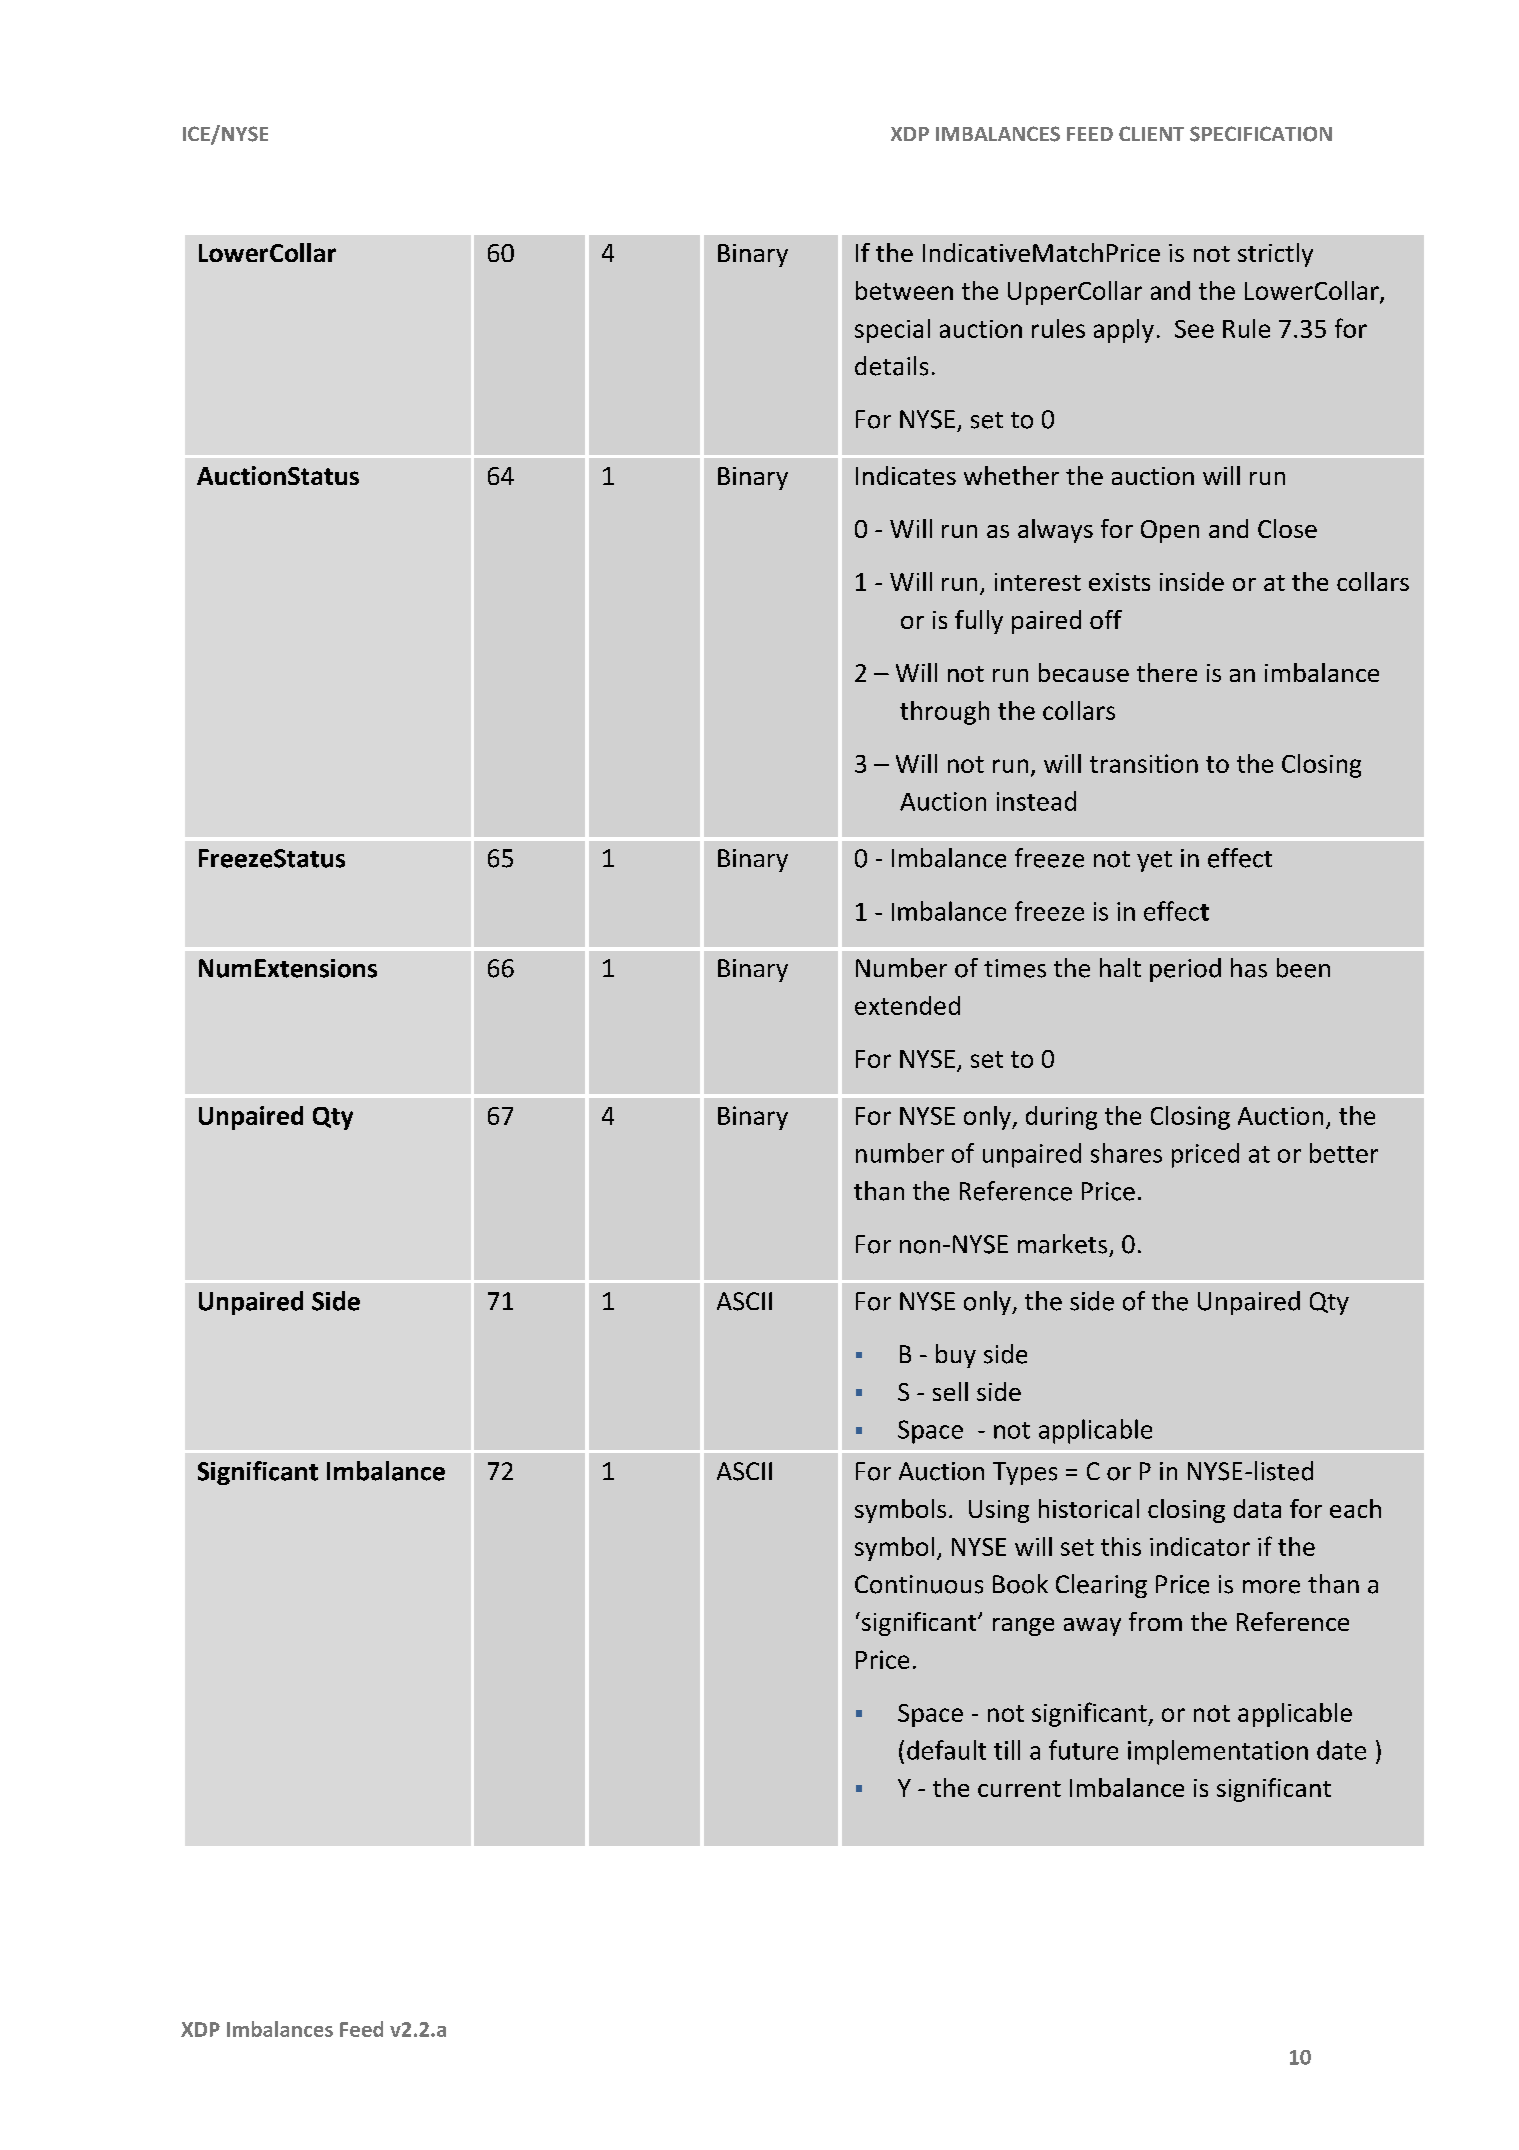  What do you see at coordinates (946, 1750) in the screenshot?
I see `default` at bounding box center [946, 1750].
